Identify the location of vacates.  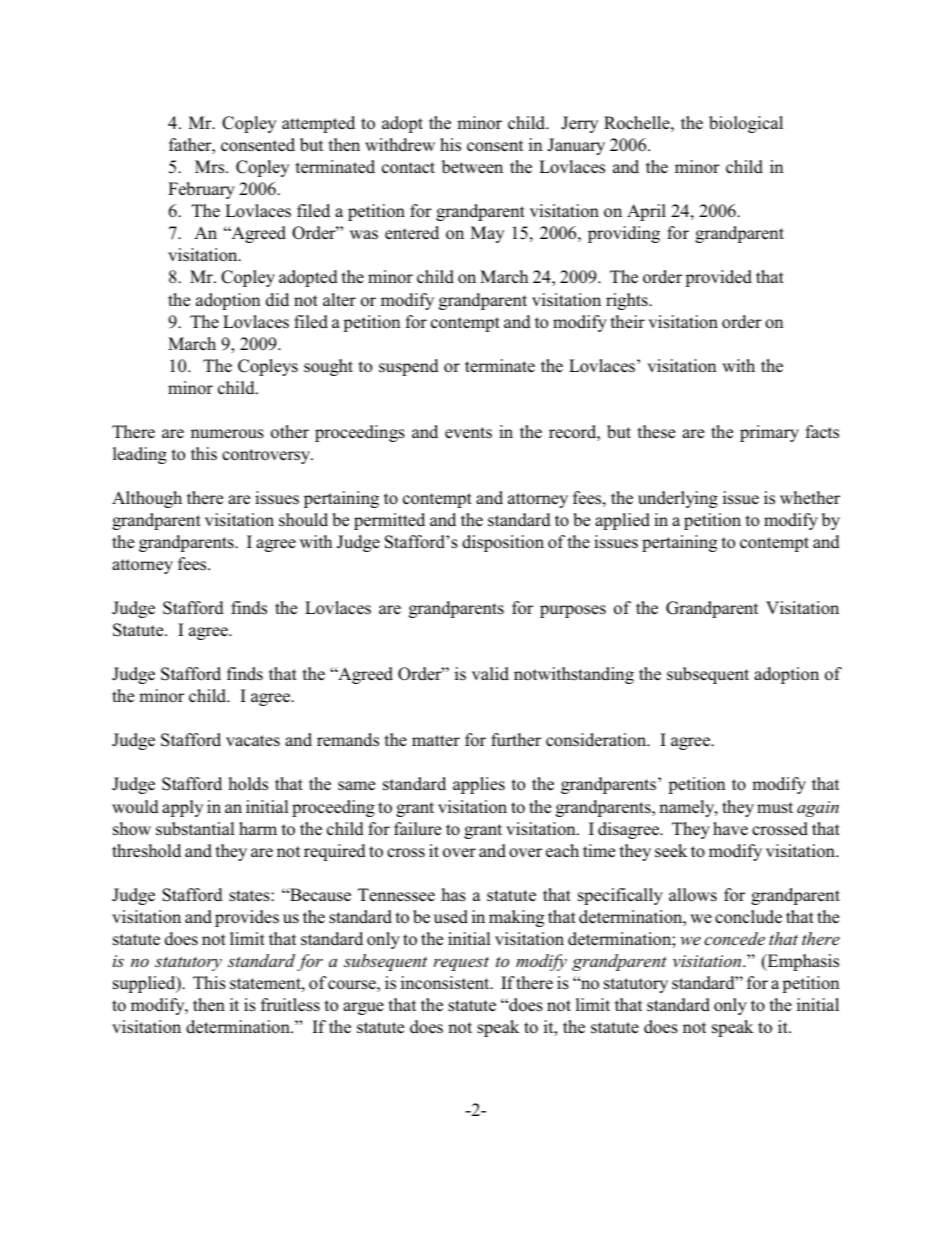
(253, 741).
